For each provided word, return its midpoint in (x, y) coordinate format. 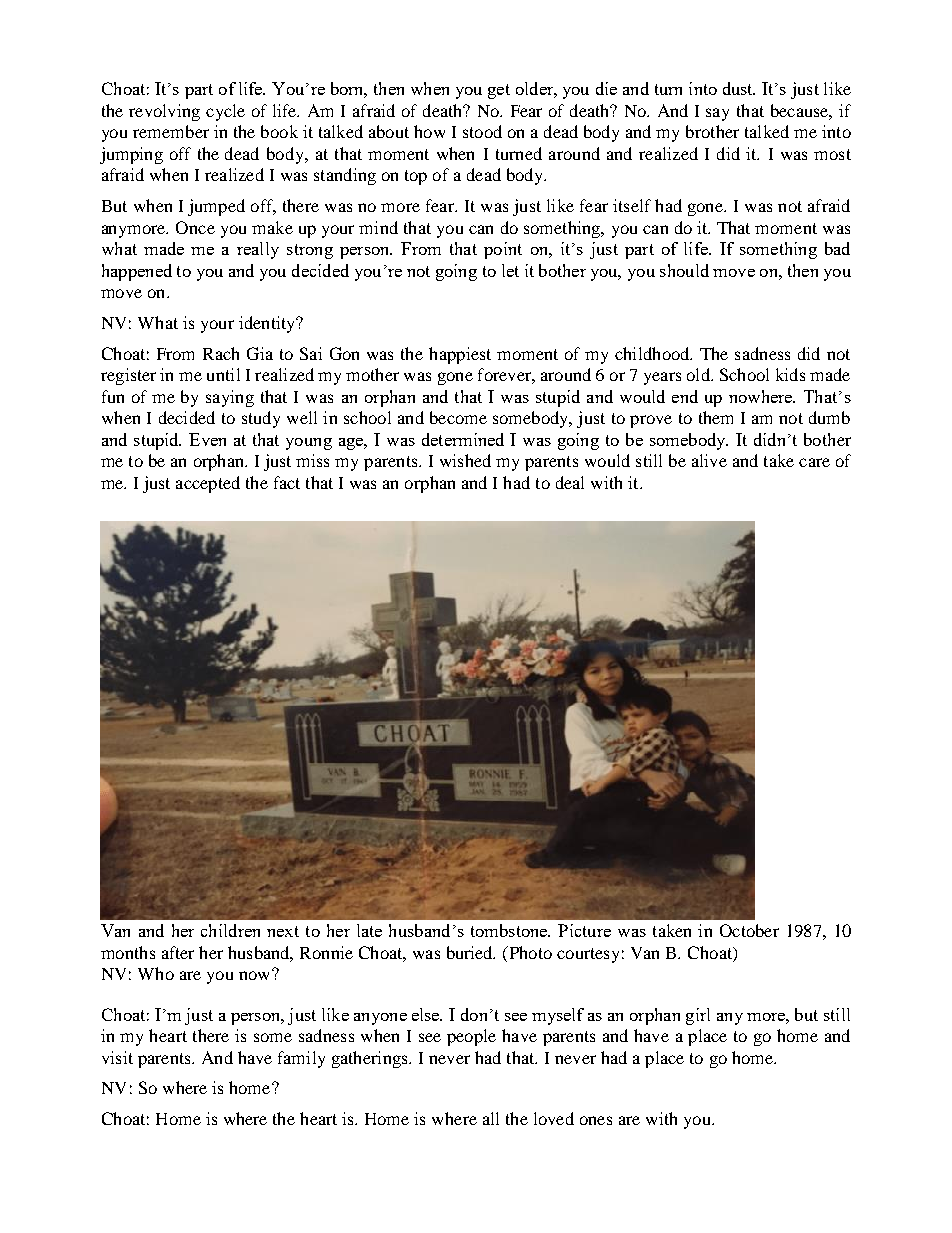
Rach (221, 353)
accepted (208, 484)
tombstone (510, 930)
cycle (225, 112)
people (471, 1037)
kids (790, 374)
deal (570, 482)
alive (709, 460)
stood (482, 131)
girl (698, 1016)
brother (712, 131)
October (749, 930)
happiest (460, 355)
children (230, 930)
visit (117, 1057)
